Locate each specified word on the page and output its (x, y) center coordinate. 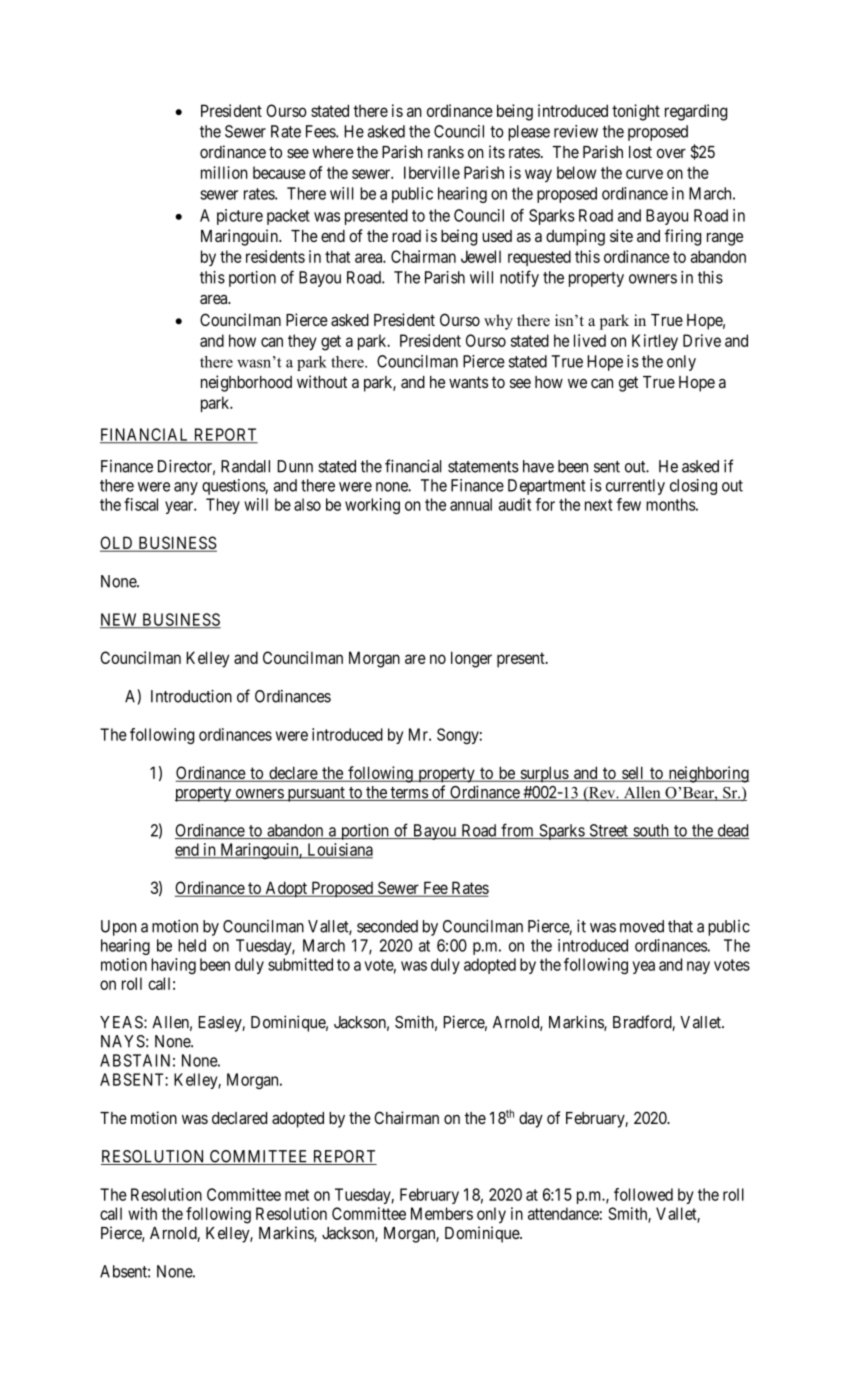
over (671, 153)
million (224, 172)
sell (633, 774)
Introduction (191, 696)
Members (442, 1213)
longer (471, 659)
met (297, 1195)
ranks (446, 152)
